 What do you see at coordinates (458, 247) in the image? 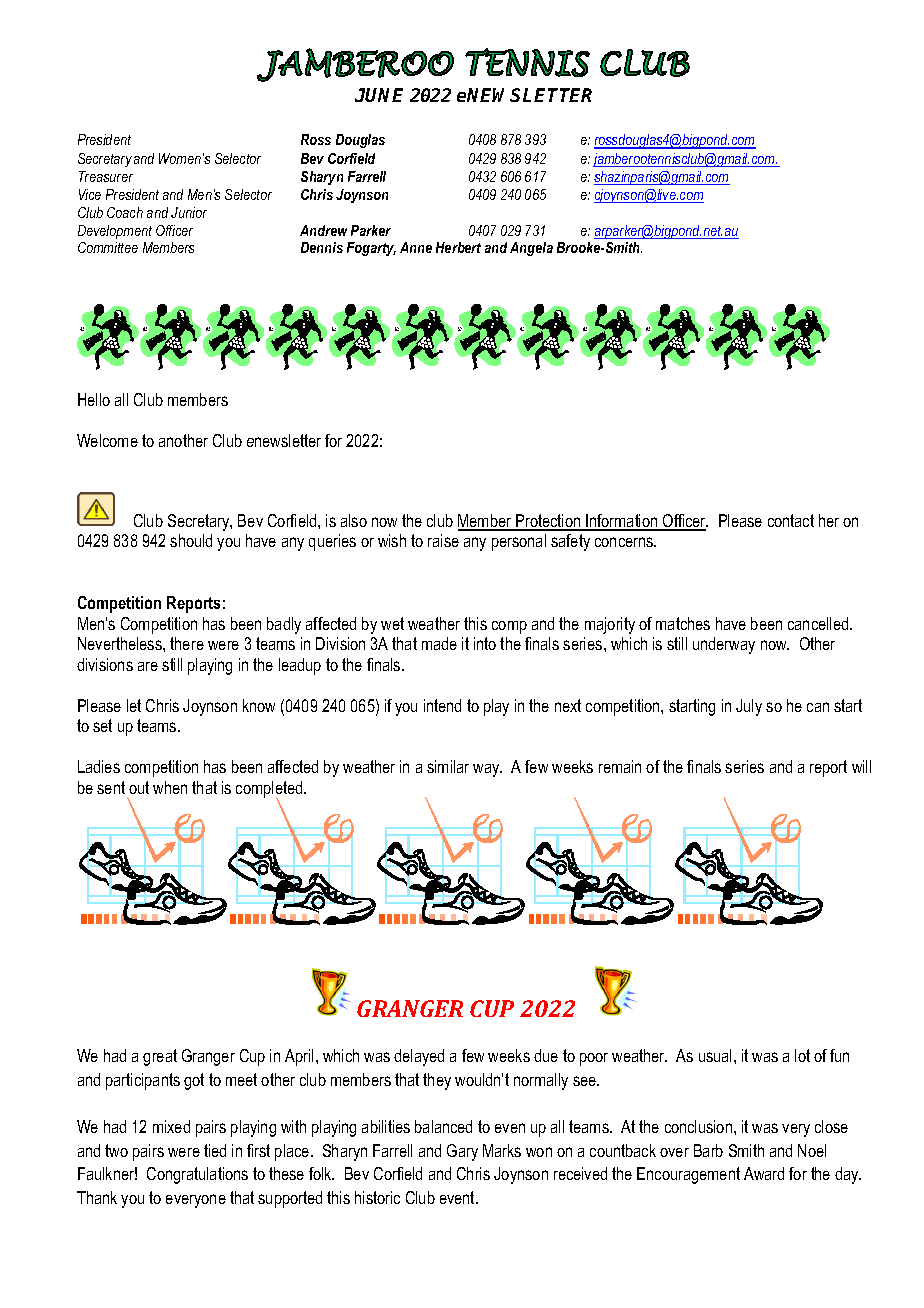
I see `Herbert` at bounding box center [458, 247].
